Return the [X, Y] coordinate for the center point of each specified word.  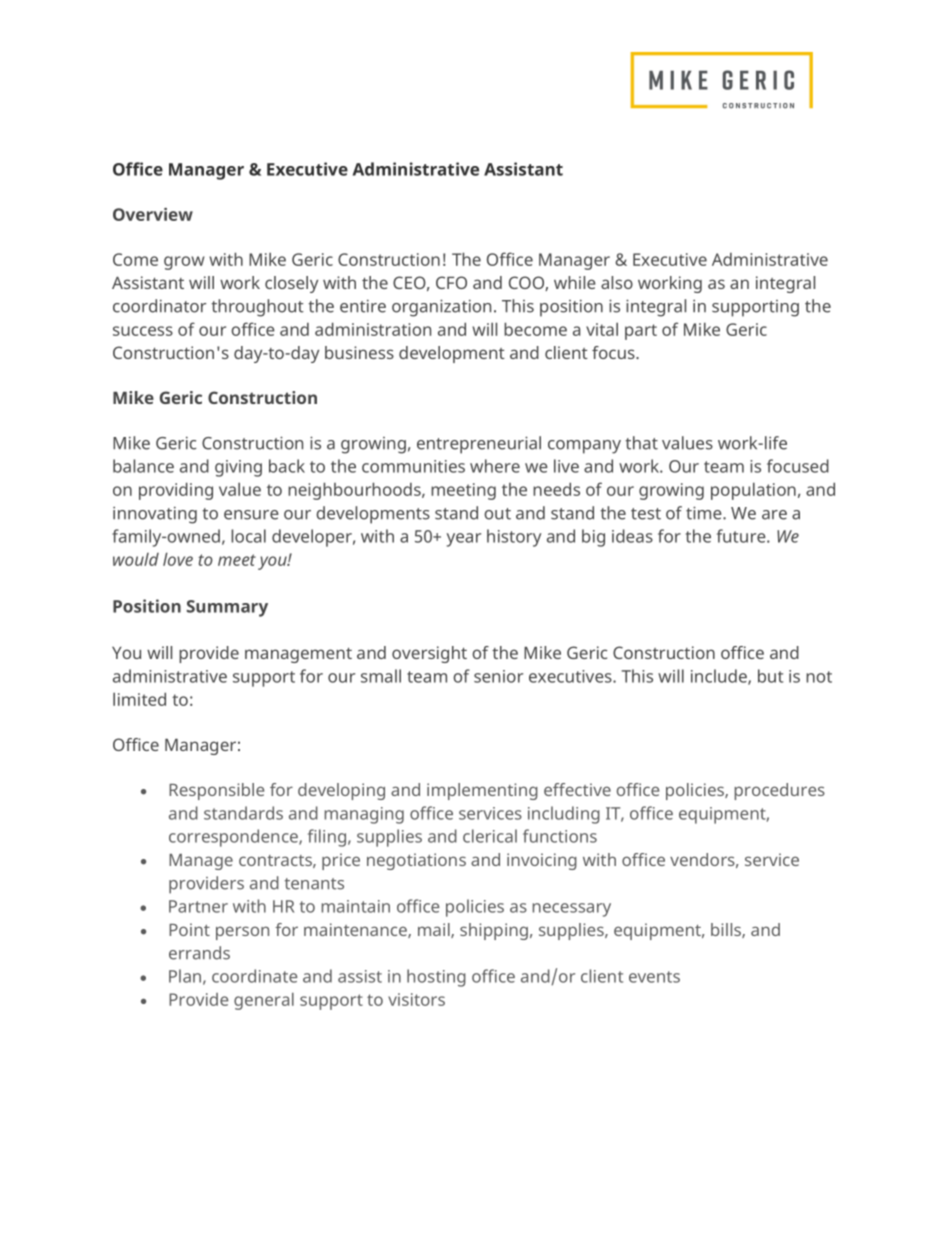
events [654, 977]
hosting [436, 978]
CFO [451, 282]
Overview [153, 214]
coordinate [255, 976]
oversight [429, 654]
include [720, 677]
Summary [227, 608]
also [617, 282]
